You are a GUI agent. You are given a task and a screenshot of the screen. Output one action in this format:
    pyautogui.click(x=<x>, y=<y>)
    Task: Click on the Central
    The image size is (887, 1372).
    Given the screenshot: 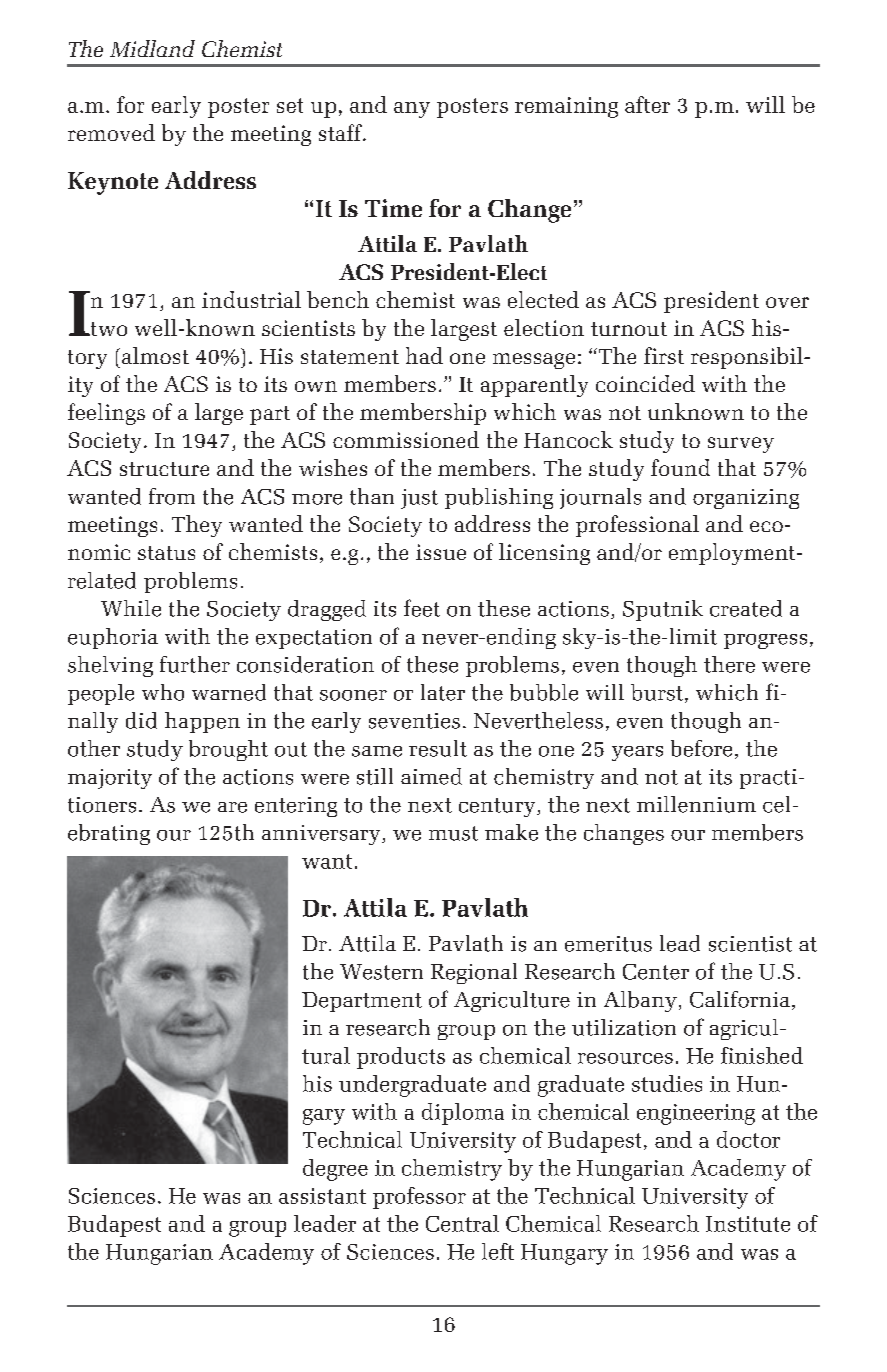 What is the action you would take?
    pyautogui.click(x=462, y=1223)
